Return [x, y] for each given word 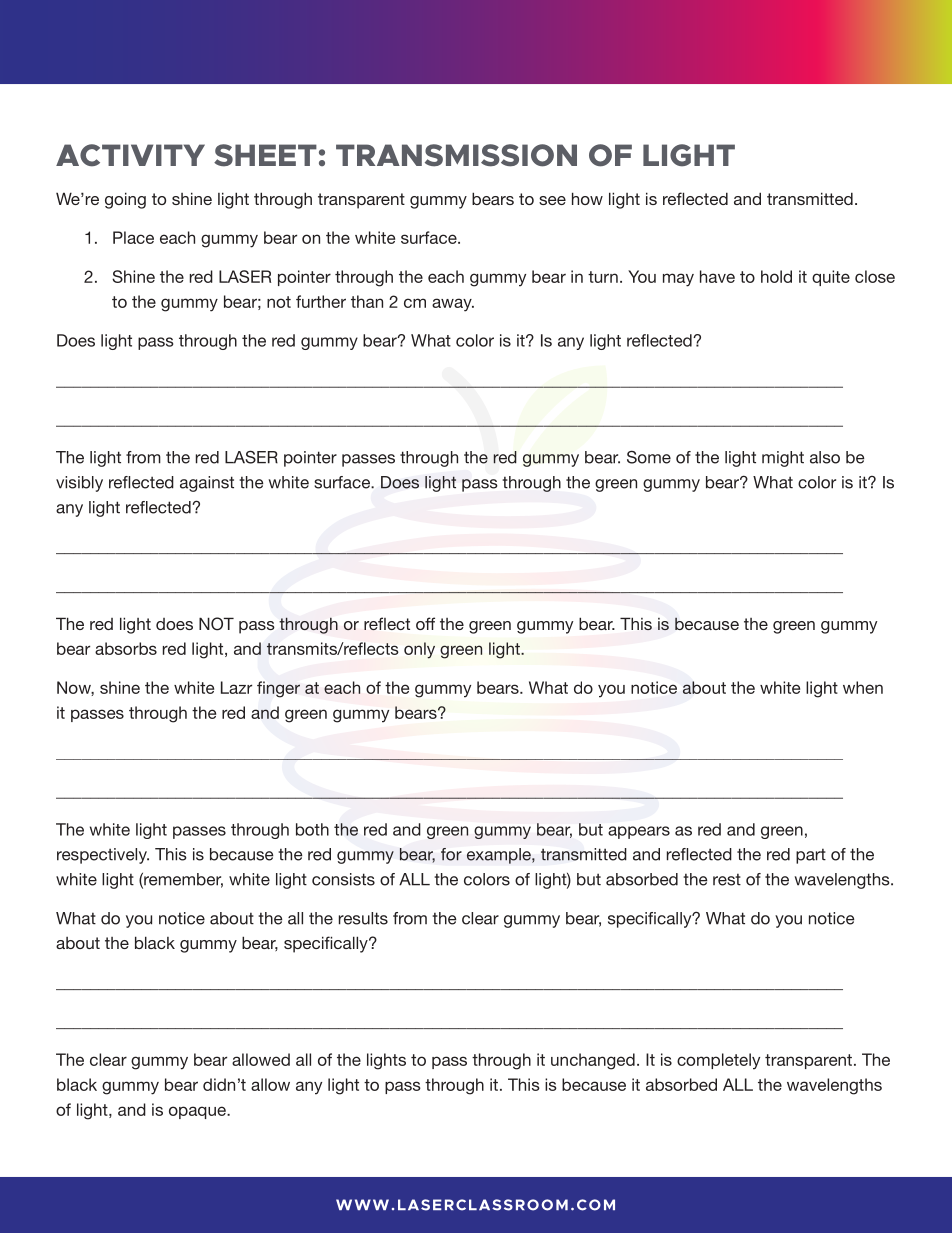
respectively [103, 856]
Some [649, 457]
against [207, 484]
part [811, 856]
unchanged [593, 1061]
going [125, 200]
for [451, 854]
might [783, 459]
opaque [198, 1112]
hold [776, 276]
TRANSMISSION [456, 155]
